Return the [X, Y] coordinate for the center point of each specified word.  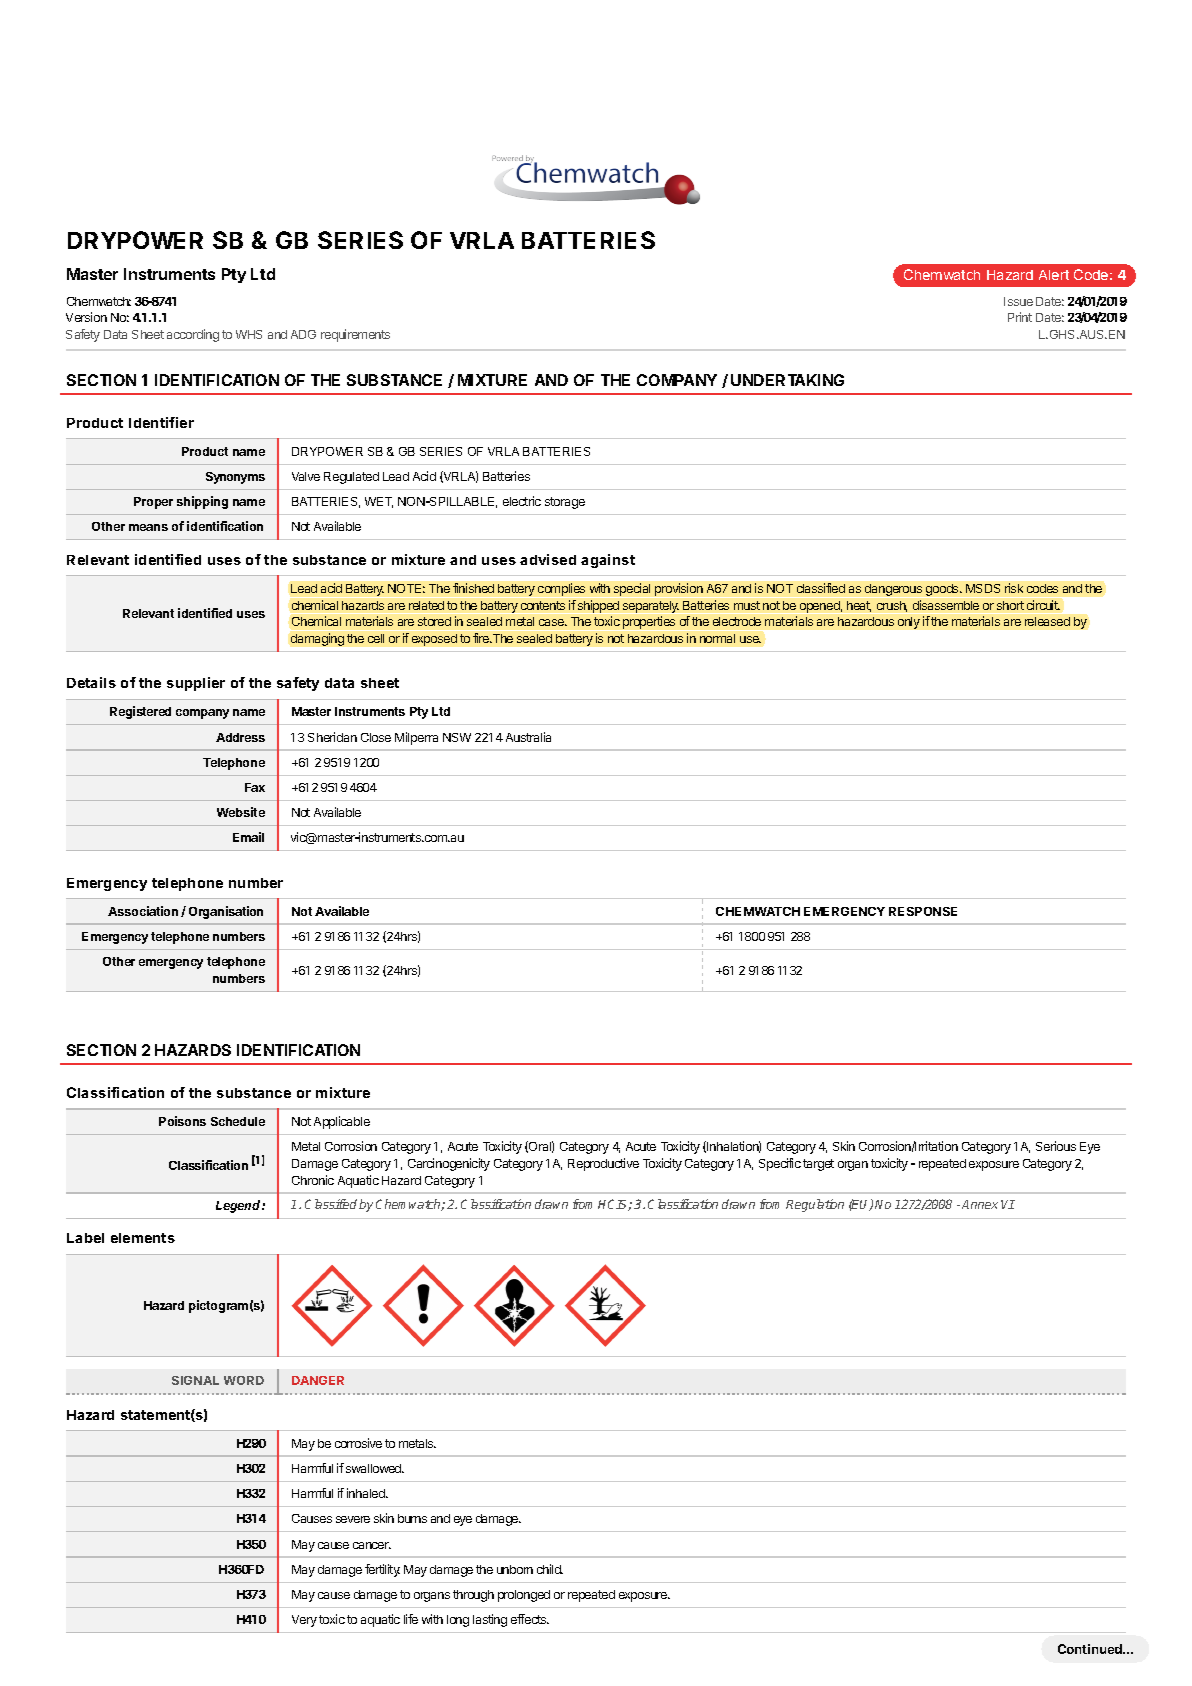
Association [143, 911]
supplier [196, 684]
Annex [980, 1204]
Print [1020, 317]
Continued [1091, 1649]
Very [304, 1621]
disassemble [946, 605]
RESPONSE [923, 911]
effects [530, 1619]
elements [143, 1238]
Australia [528, 737]
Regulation [815, 1205]
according [193, 335]
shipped [598, 606]
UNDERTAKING [787, 380]
